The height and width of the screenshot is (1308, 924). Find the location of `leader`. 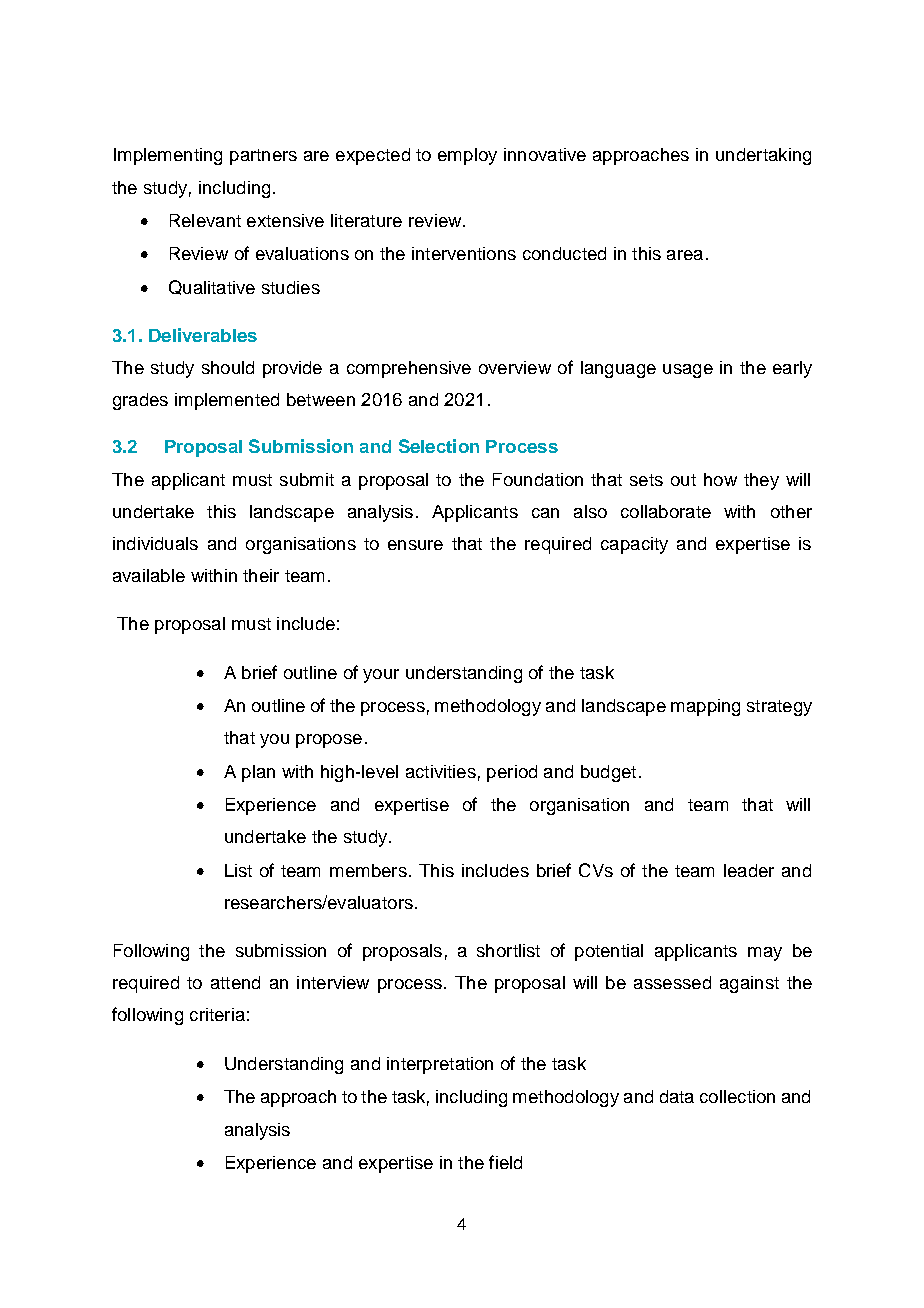

leader is located at coordinates (749, 870).
